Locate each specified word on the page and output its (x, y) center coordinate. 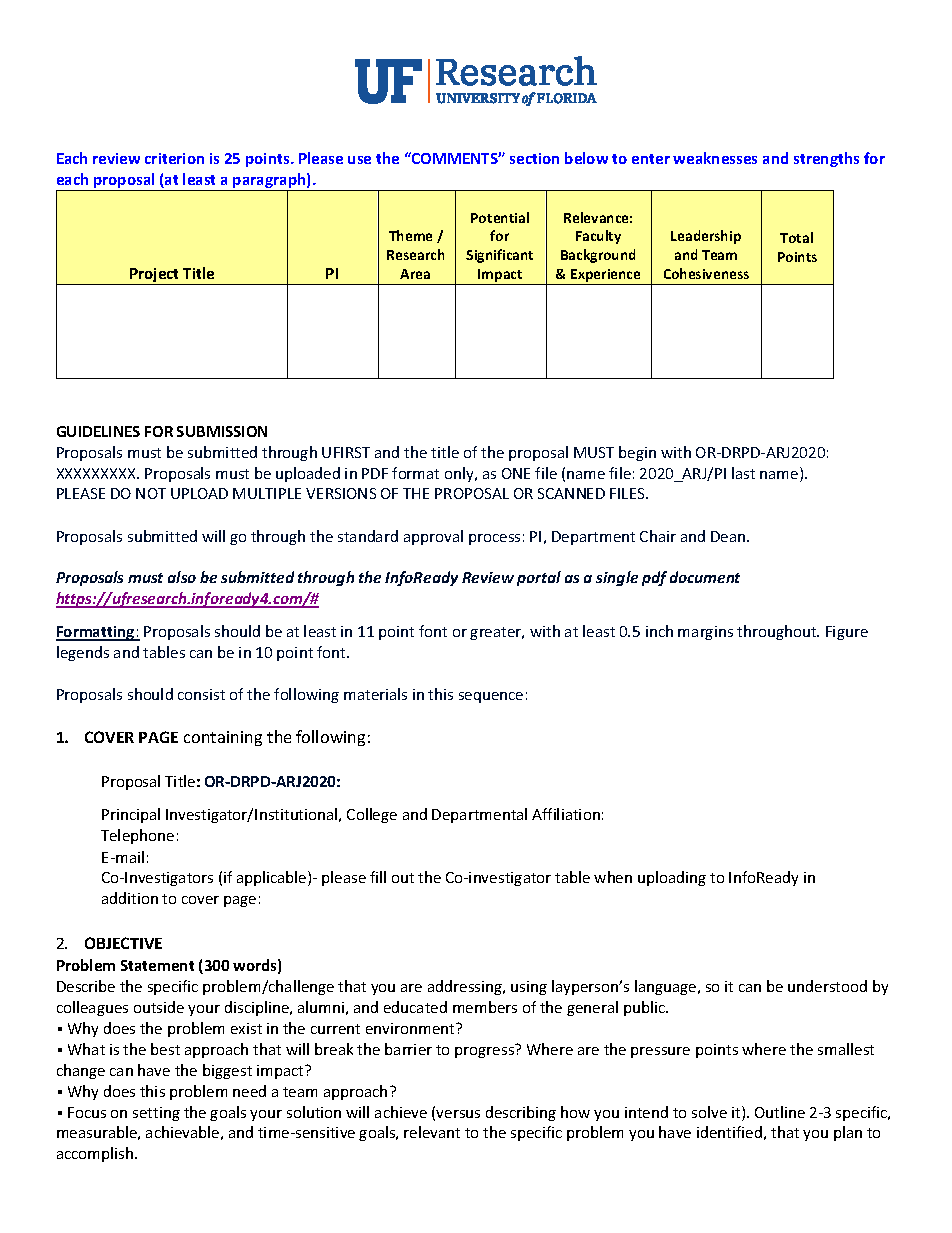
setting (156, 1114)
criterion (174, 158)
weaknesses (715, 158)
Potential (500, 217)
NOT (151, 493)
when (613, 877)
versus (458, 1114)
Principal (131, 815)
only (460, 474)
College (372, 815)
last (743, 473)
